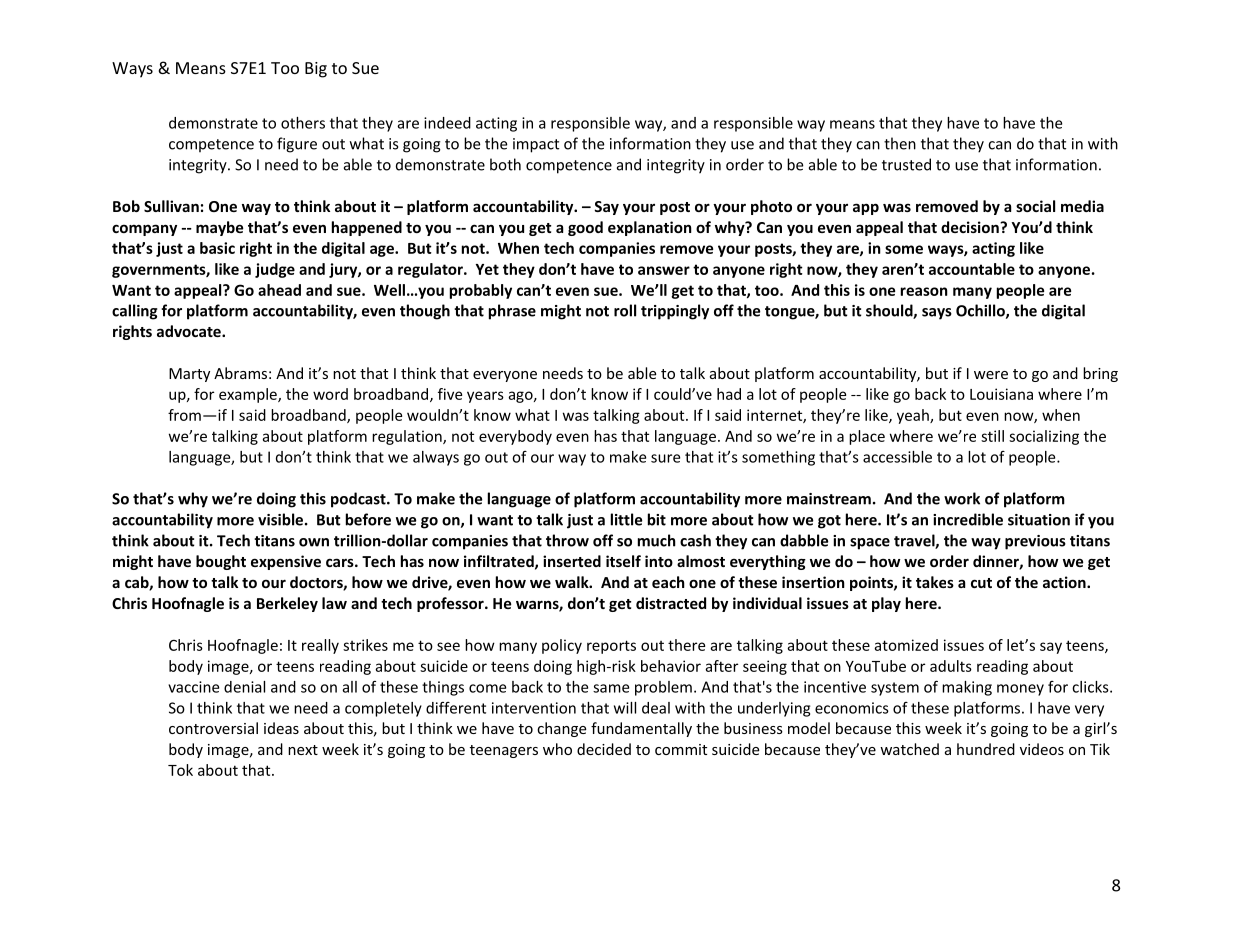  What do you see at coordinates (986, 749) in the image?
I see `hundred` at bounding box center [986, 749].
